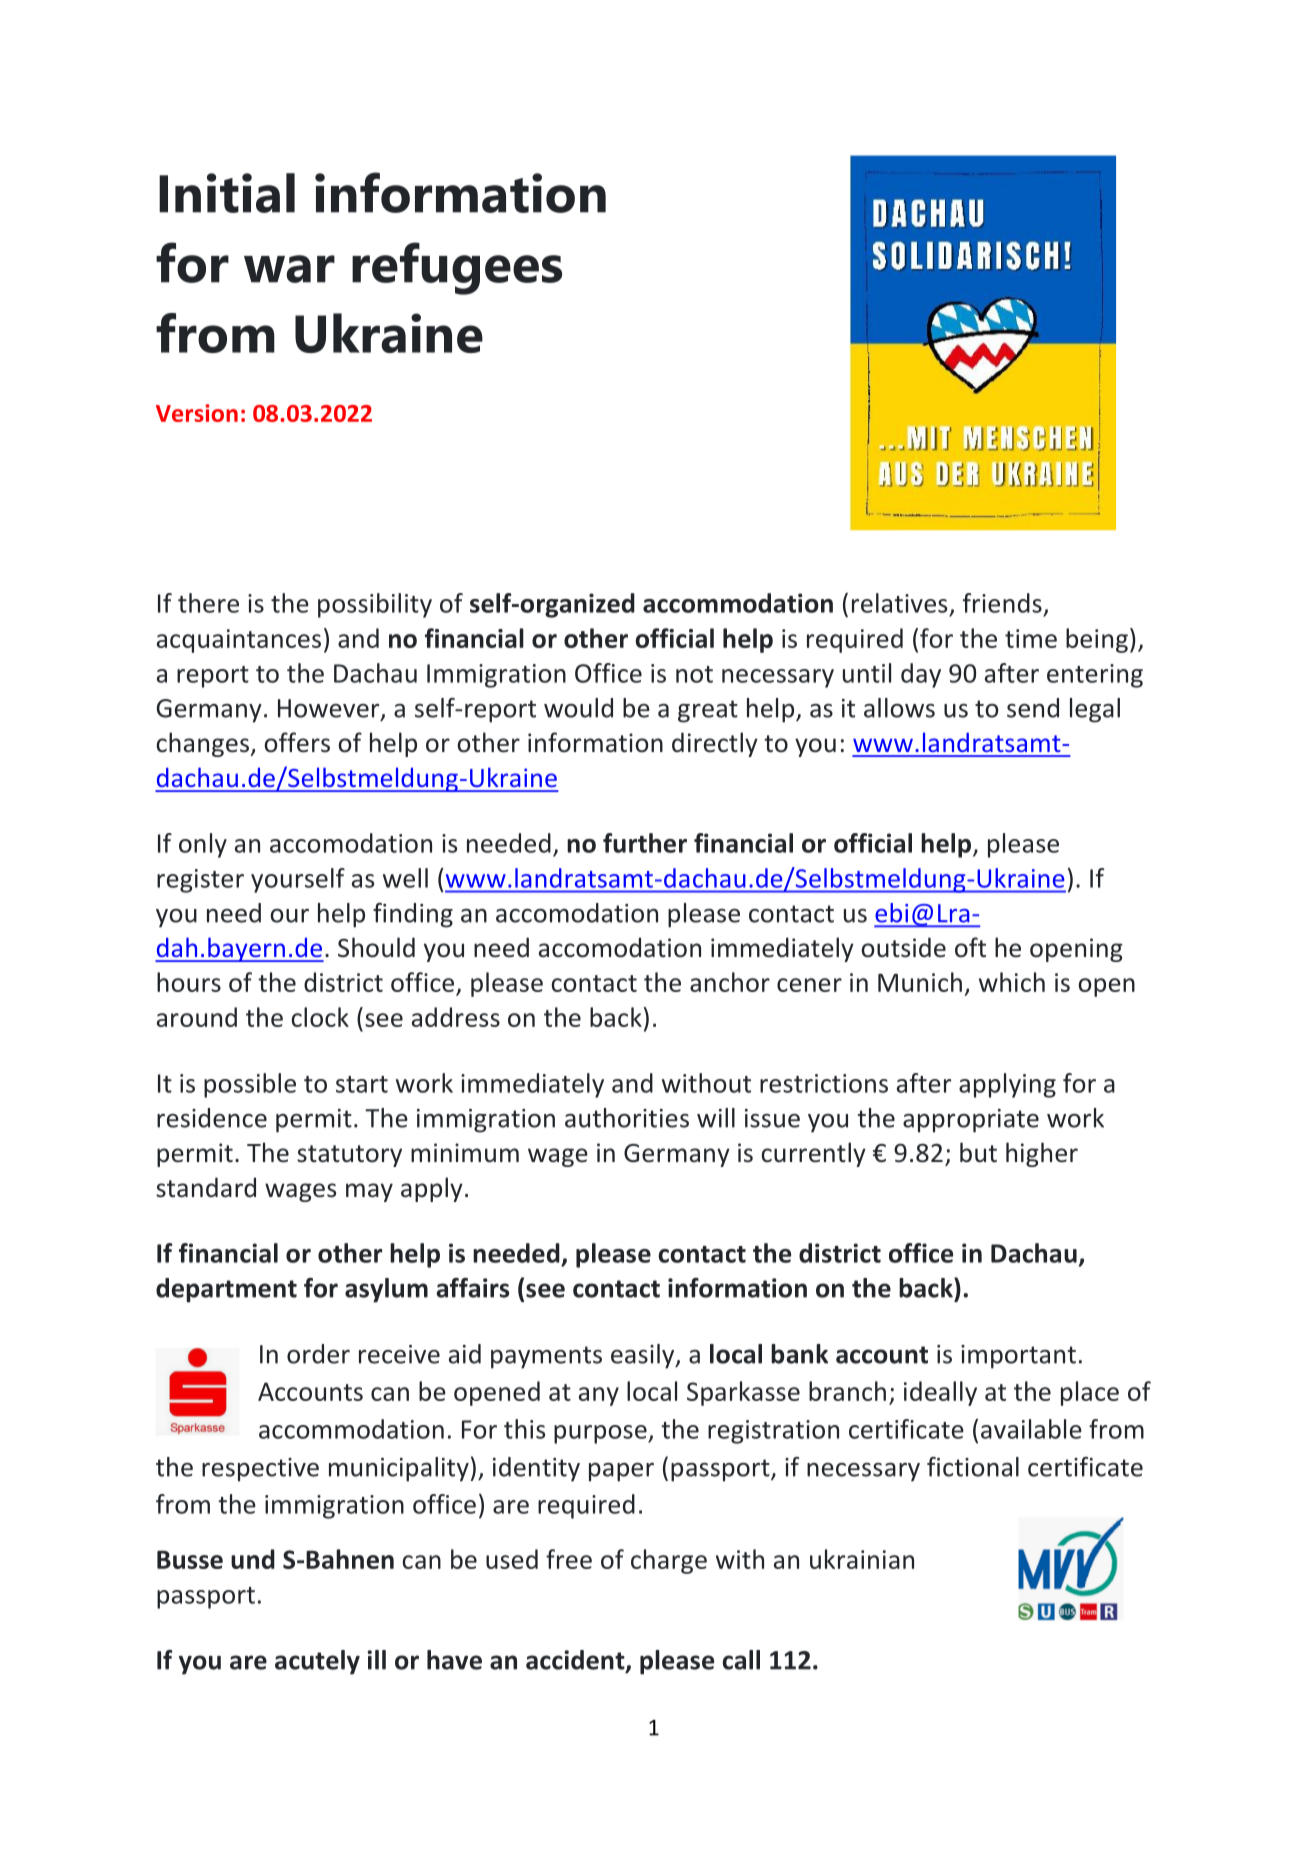  Describe the element at coordinates (669, 1561) in the image. I see `charge` at that location.
